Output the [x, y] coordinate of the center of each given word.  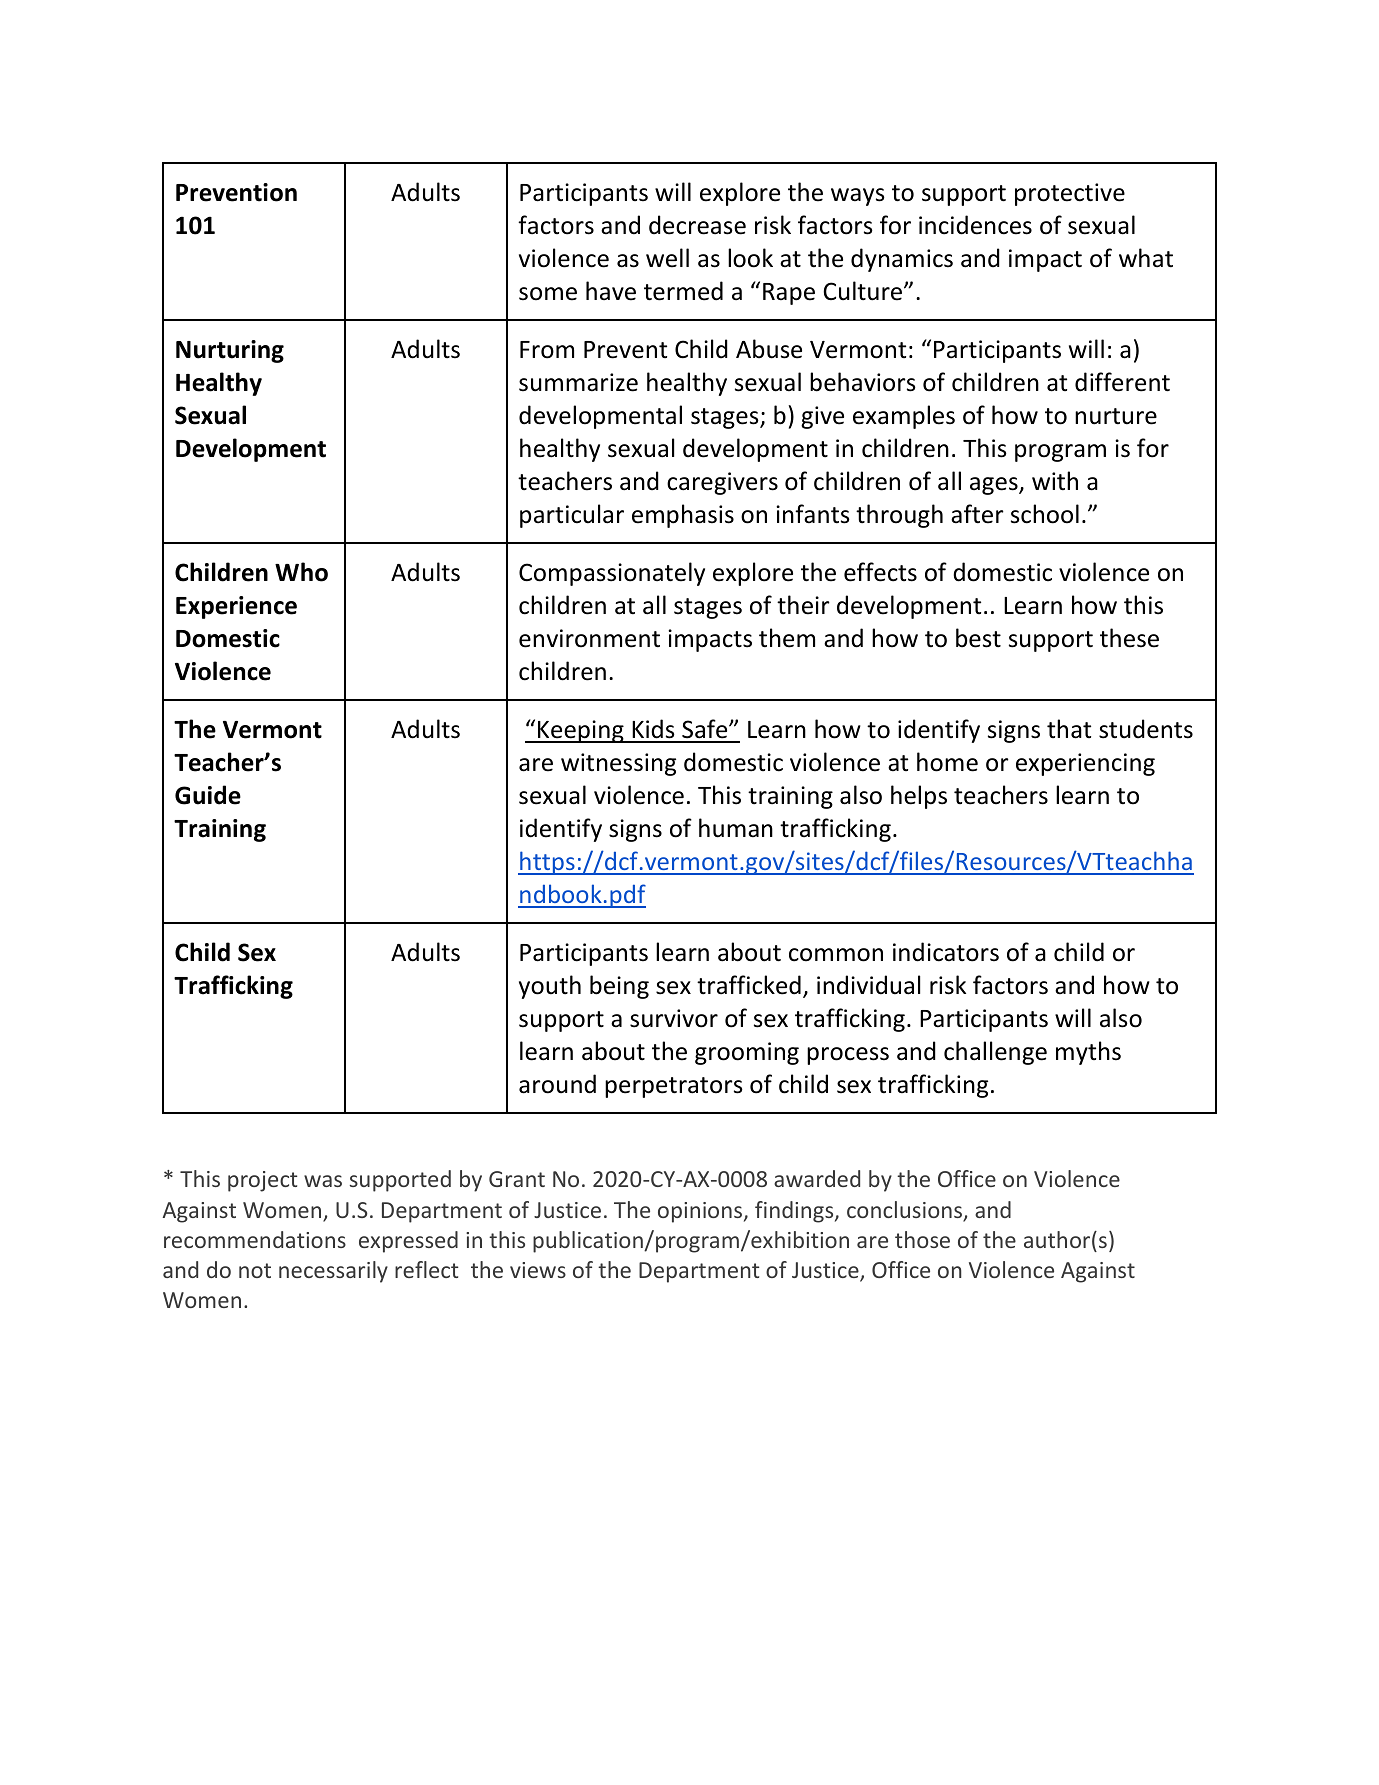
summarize [578, 382]
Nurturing [230, 351]
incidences [975, 225]
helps [919, 797]
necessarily [333, 1272]
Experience [236, 607]
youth [550, 987]
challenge [995, 1053]
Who [301, 572]
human [736, 828]
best [978, 638]
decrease [697, 225]
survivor [674, 1018]
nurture [1116, 416]
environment [589, 638]
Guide [208, 795]
